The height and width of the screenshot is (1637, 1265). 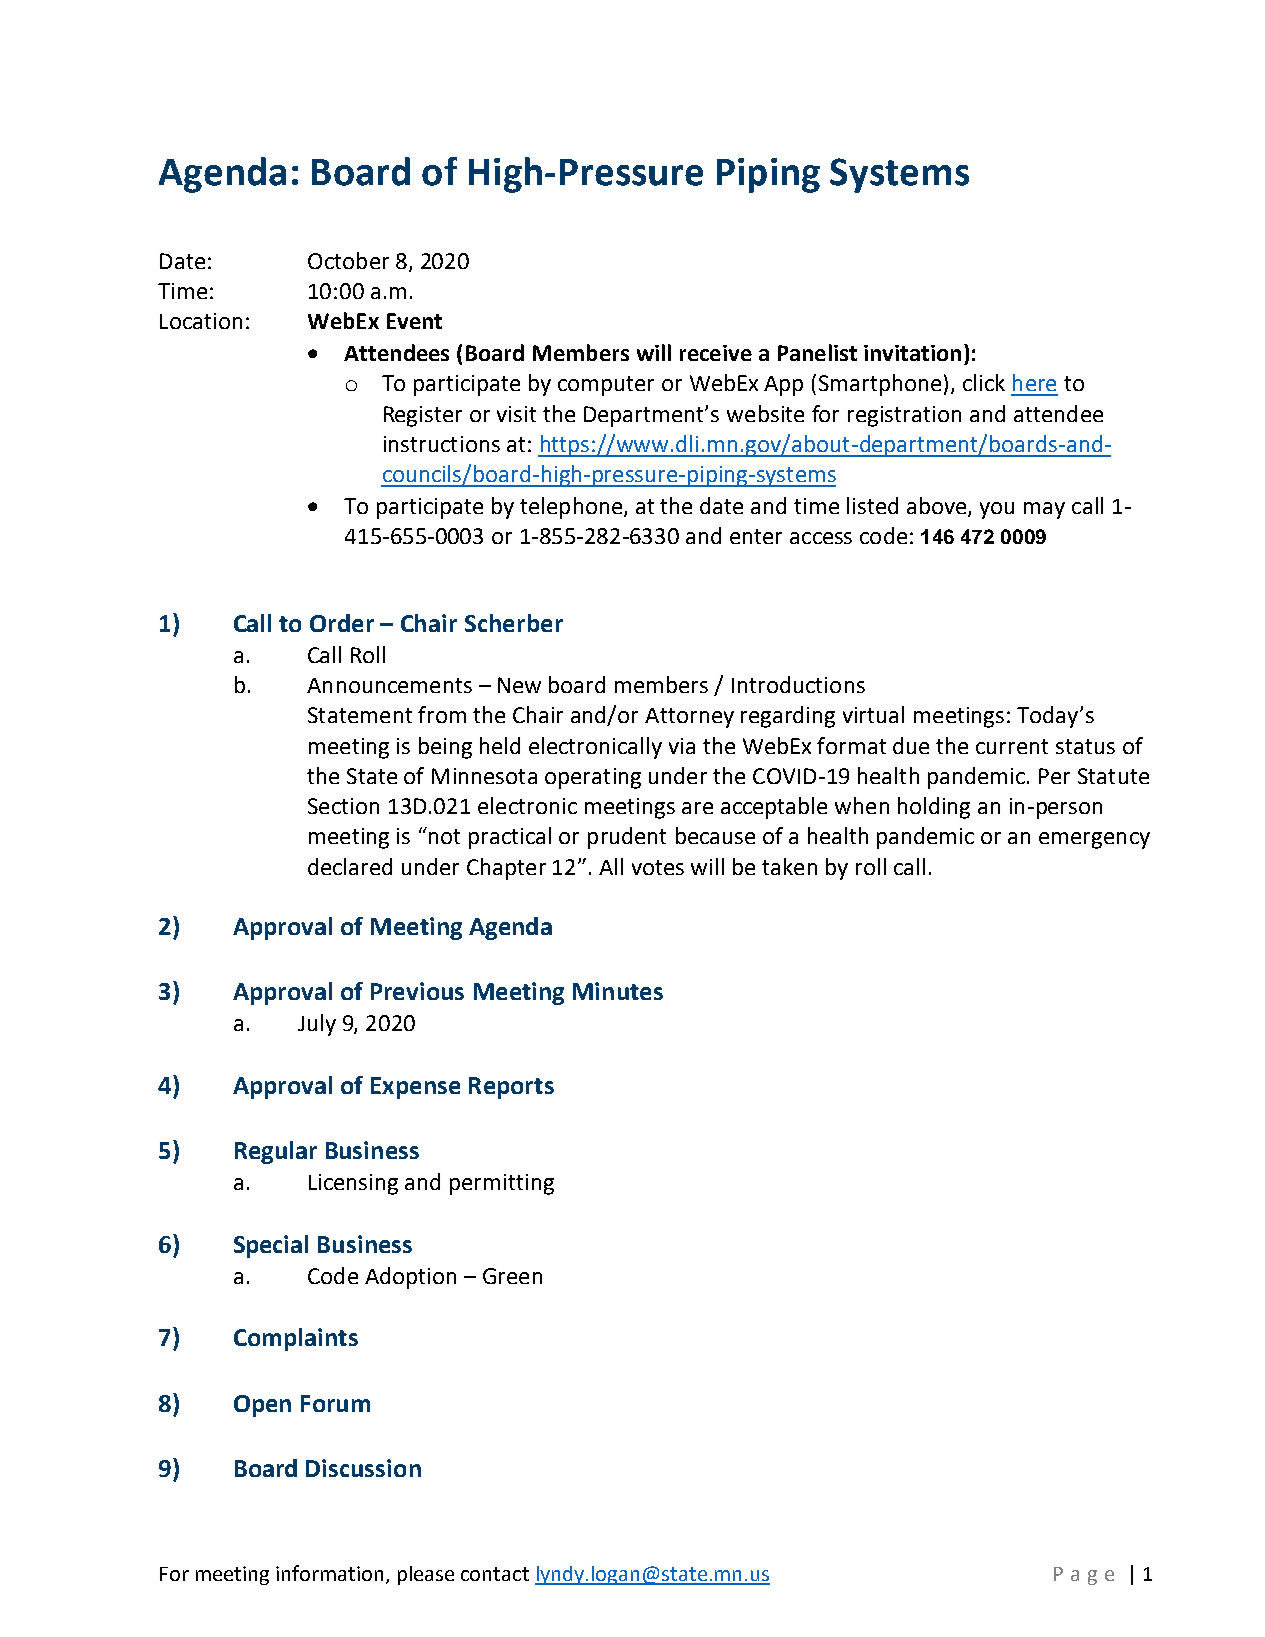 What do you see at coordinates (426, 1575) in the screenshot?
I see `please` at bounding box center [426, 1575].
